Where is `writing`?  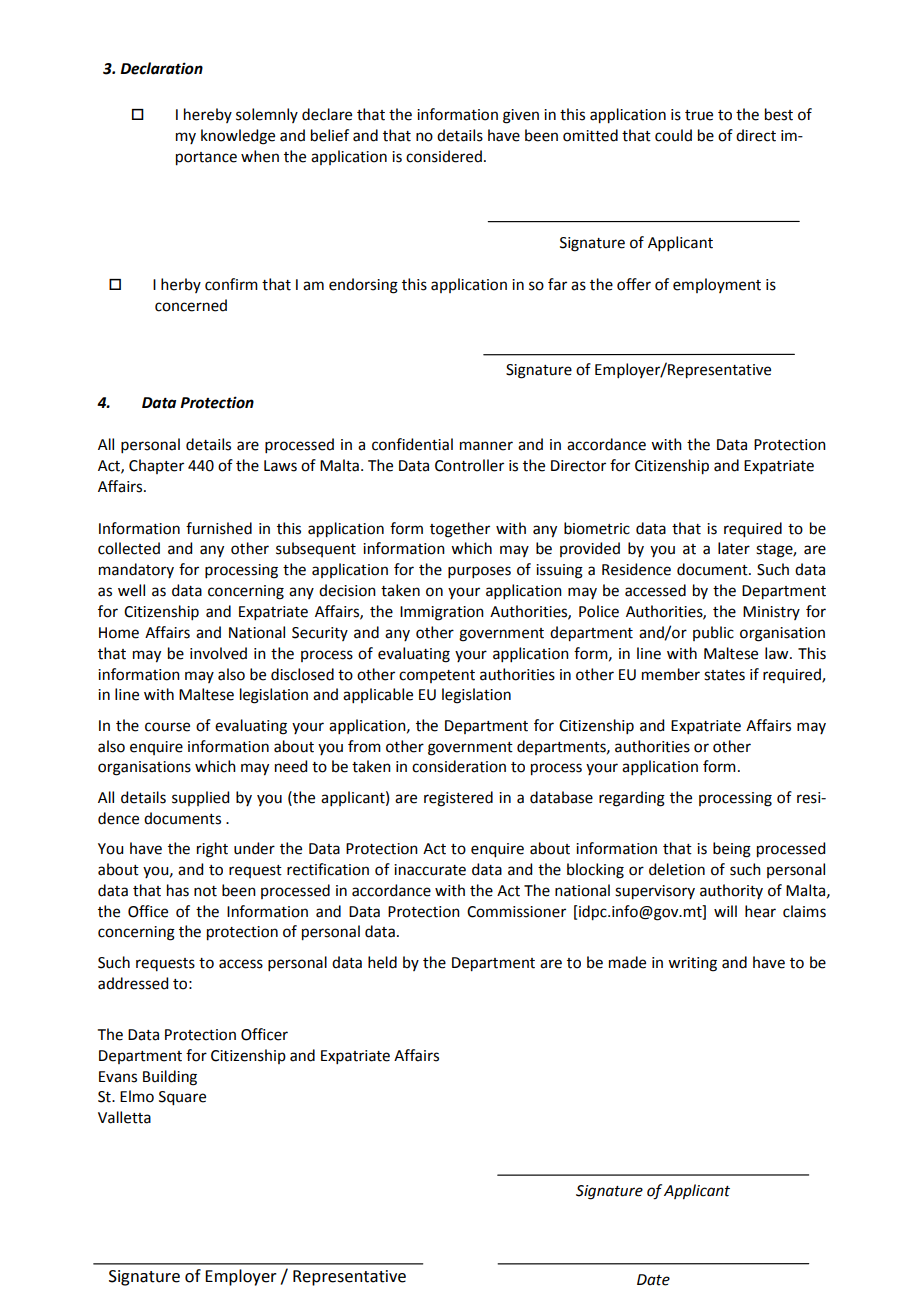
writing is located at coordinates (692, 964).
